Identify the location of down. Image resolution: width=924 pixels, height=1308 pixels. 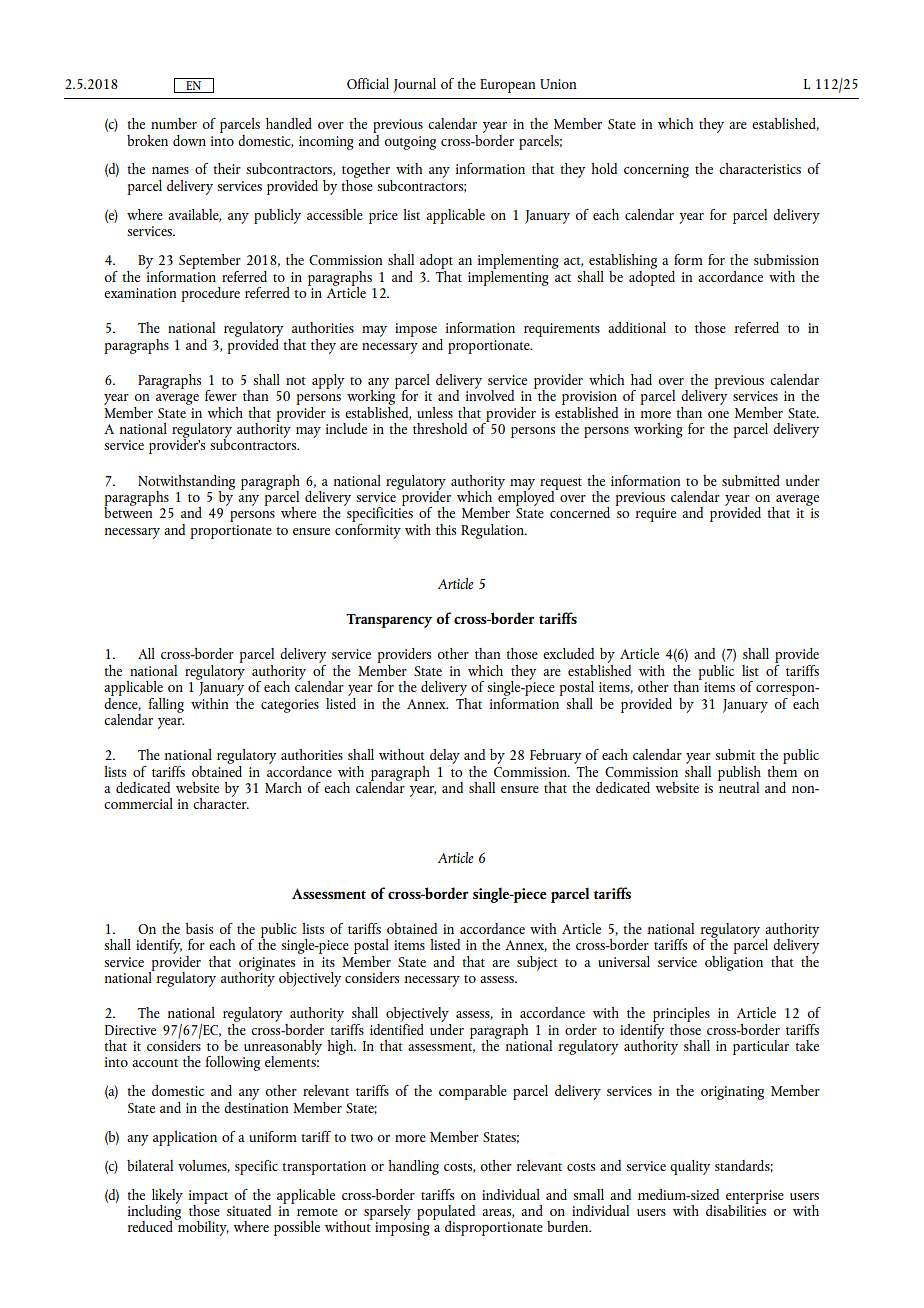
(189, 140).
